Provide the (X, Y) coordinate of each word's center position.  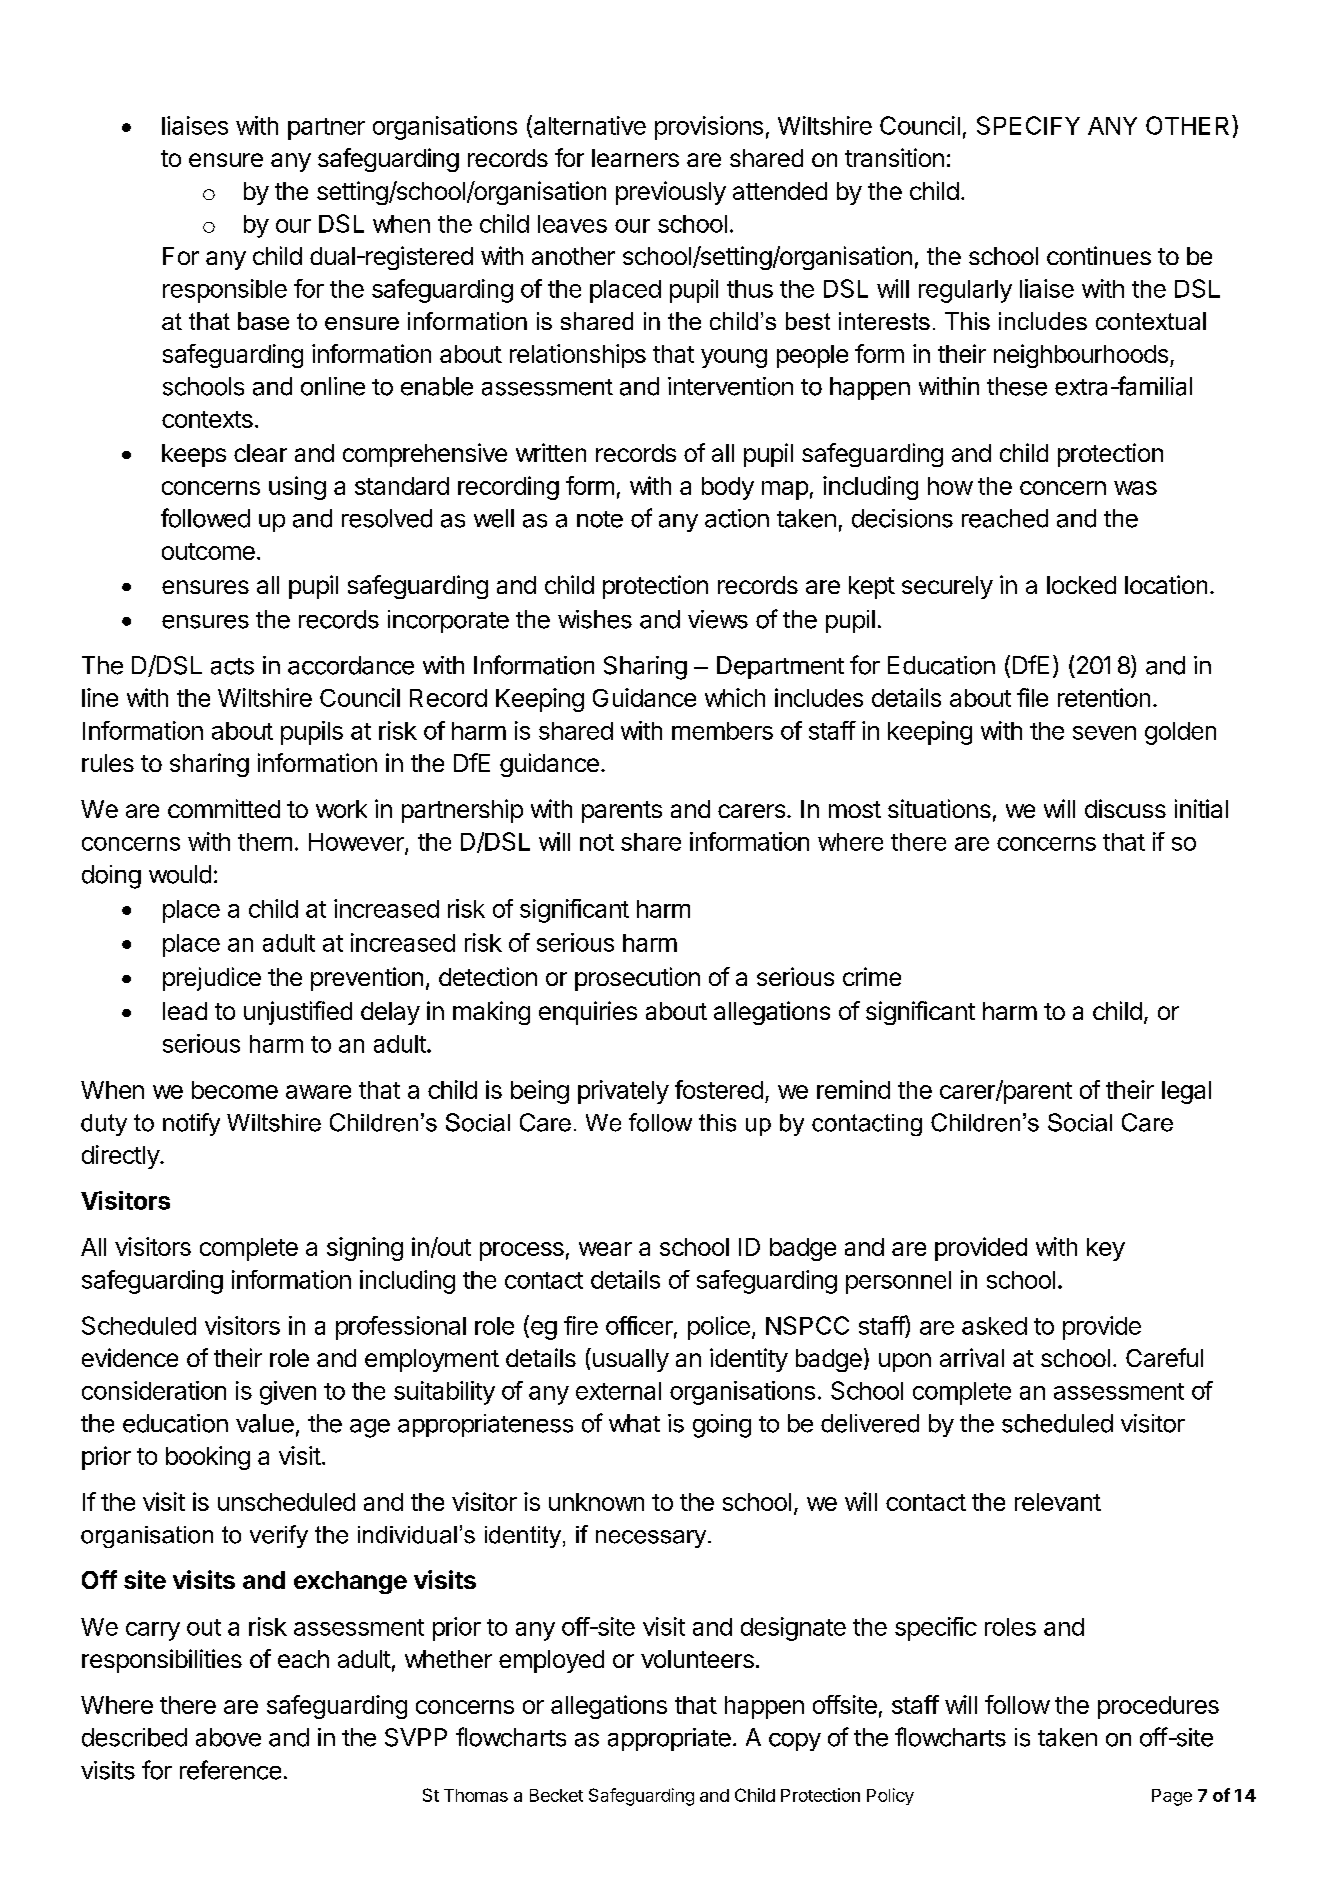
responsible (225, 291)
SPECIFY (1028, 125)
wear (605, 1249)
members (722, 731)
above (228, 1737)
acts (232, 666)
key (1106, 1249)
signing (365, 1249)
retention (1104, 697)
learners (635, 158)
